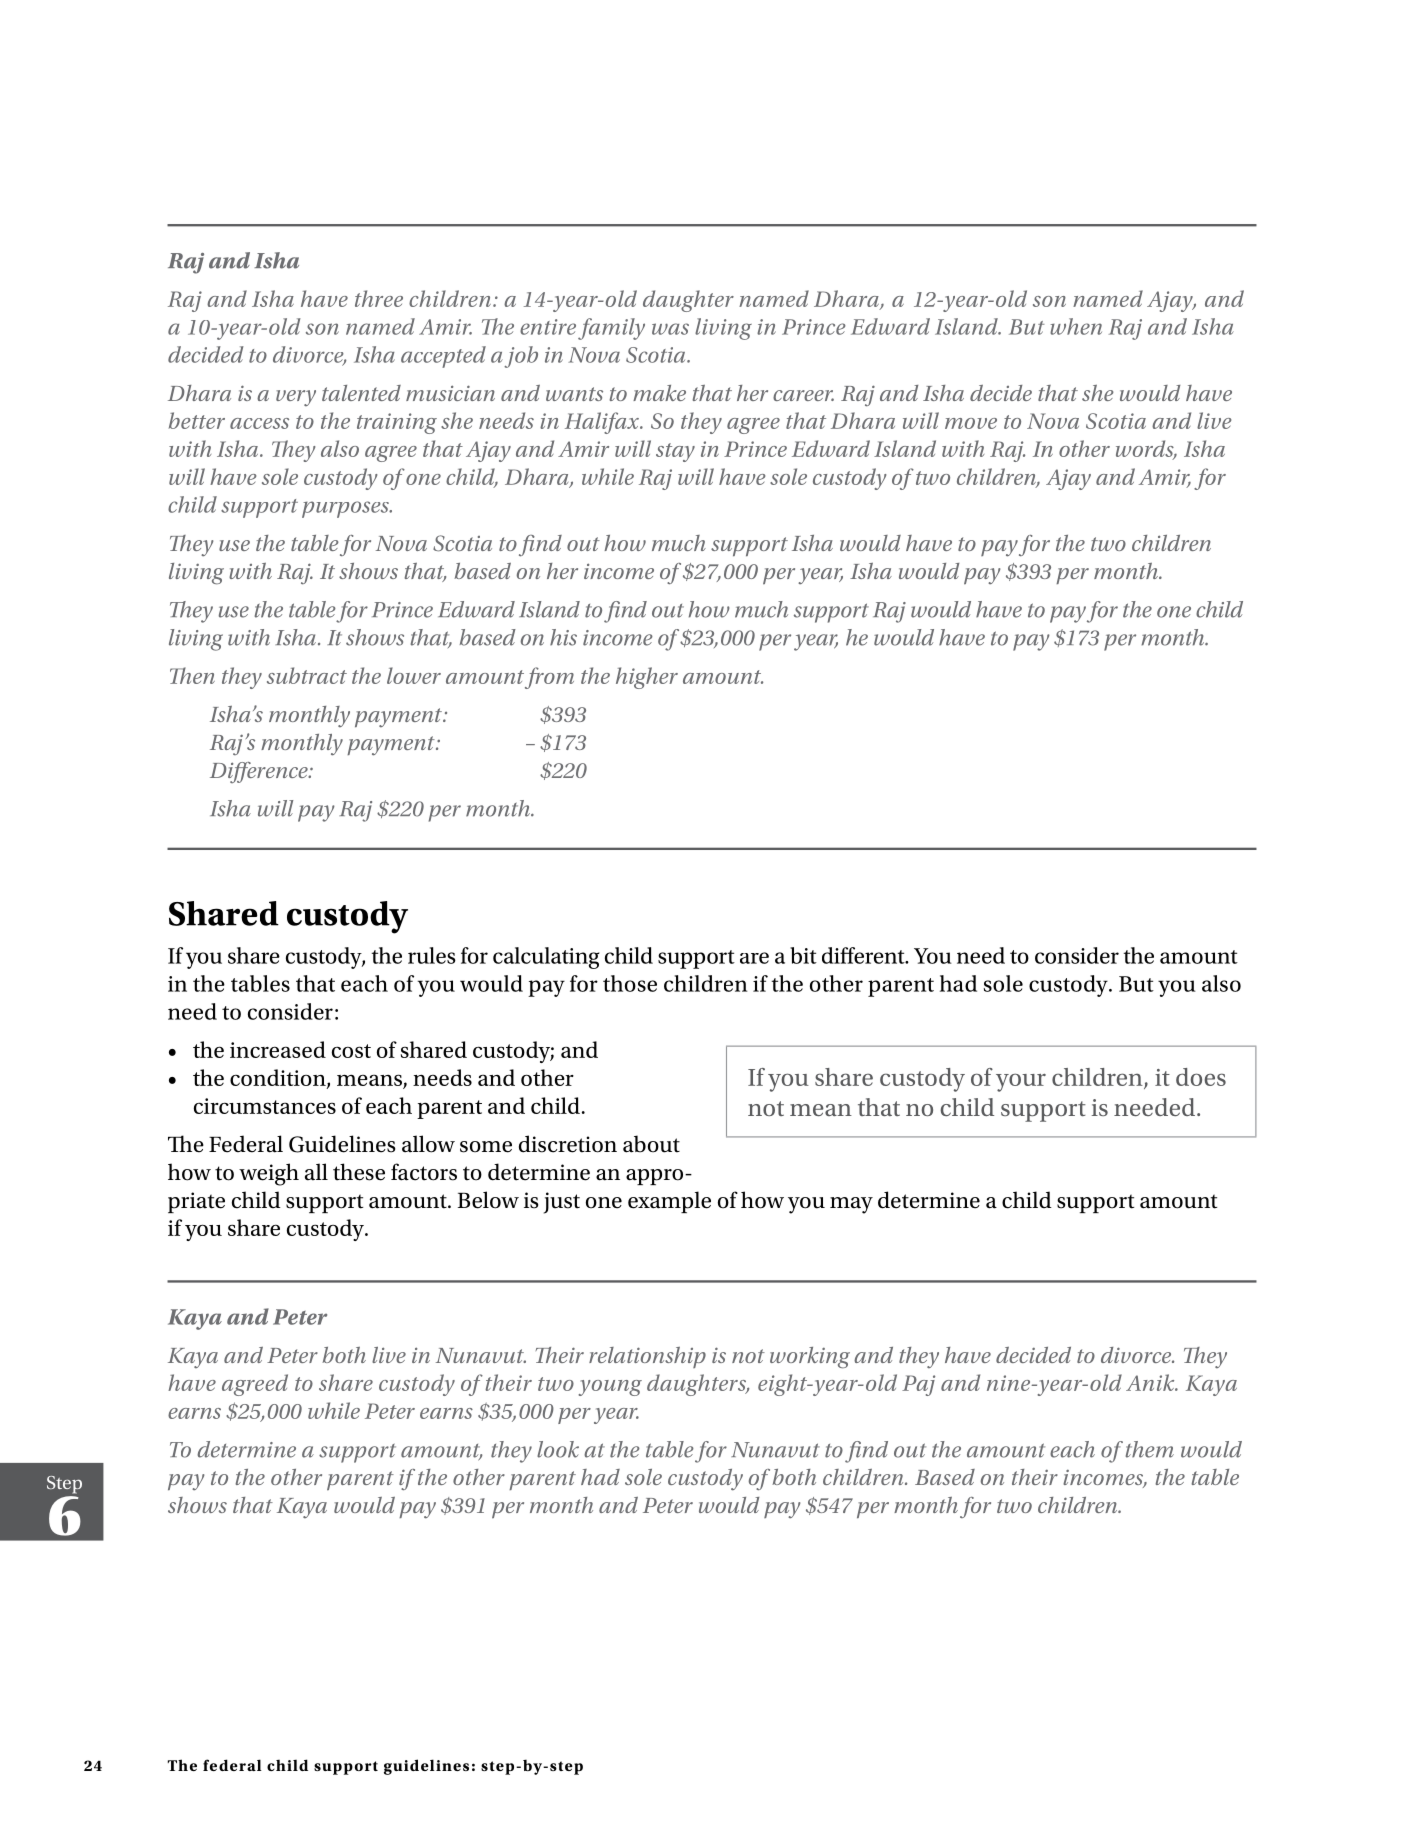  Describe the element at coordinates (558, 1449) in the screenshot. I see `look` at that location.
